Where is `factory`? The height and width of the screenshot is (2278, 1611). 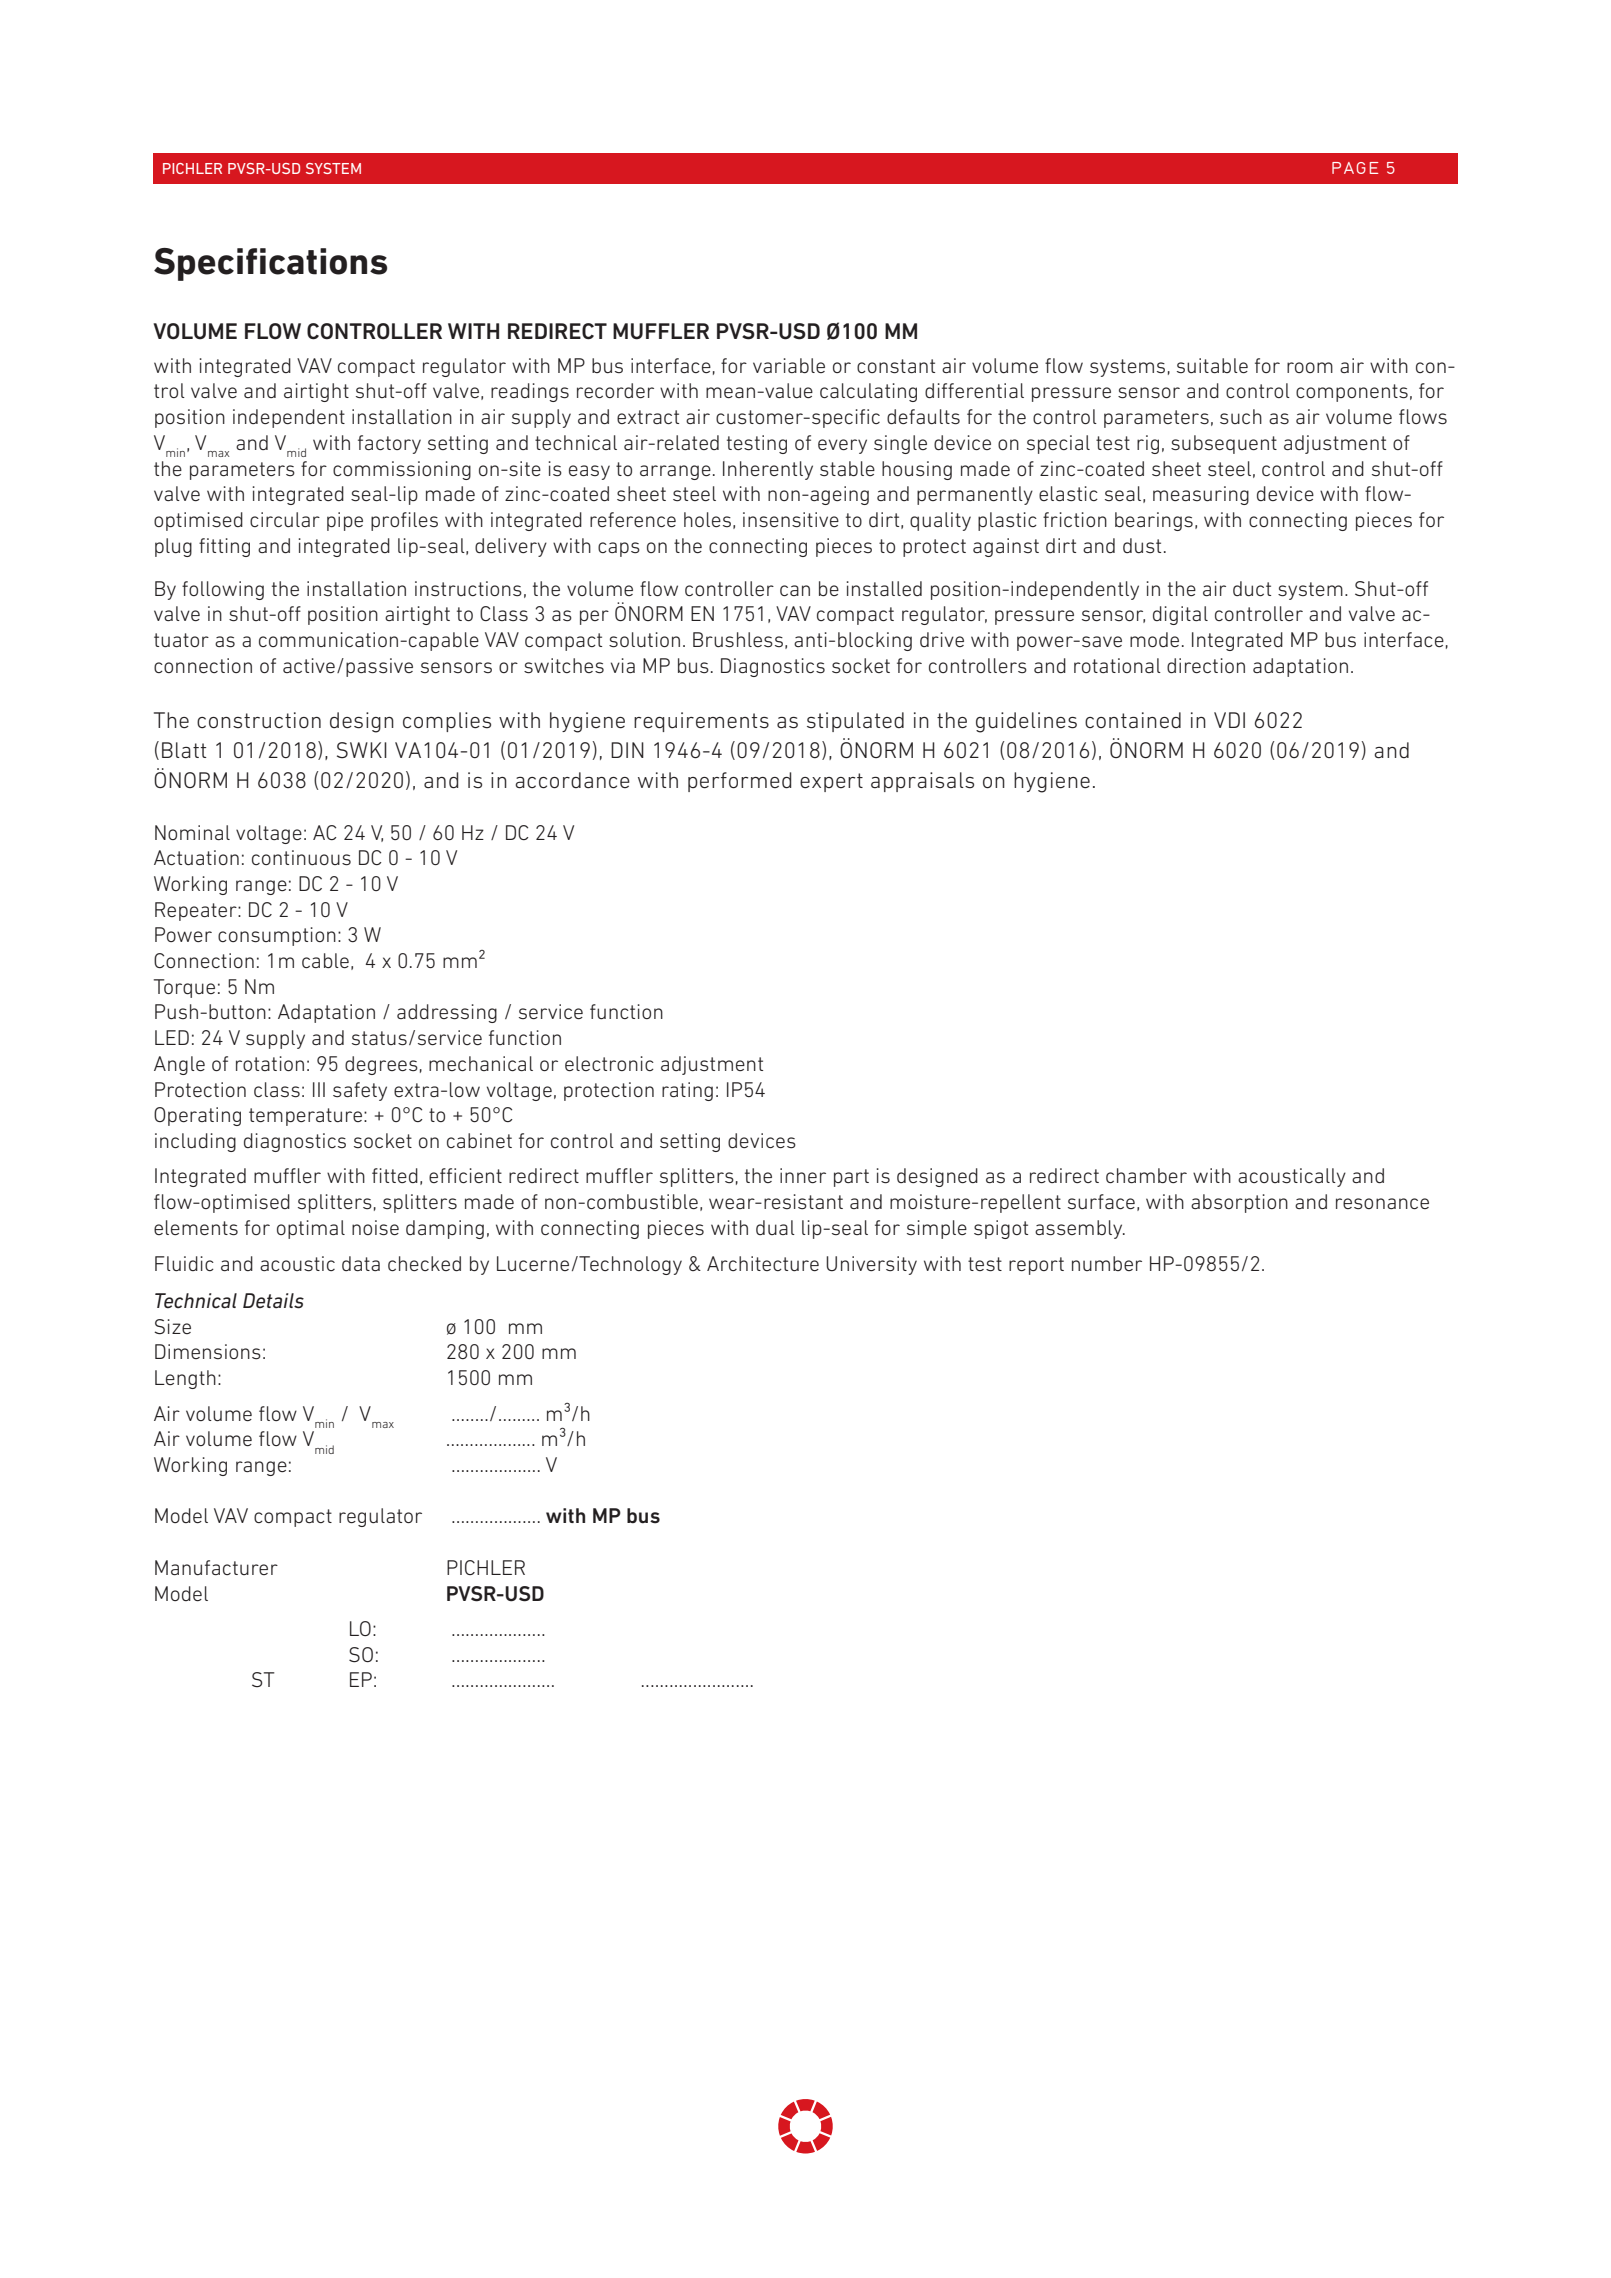 factory is located at coordinates (389, 444).
